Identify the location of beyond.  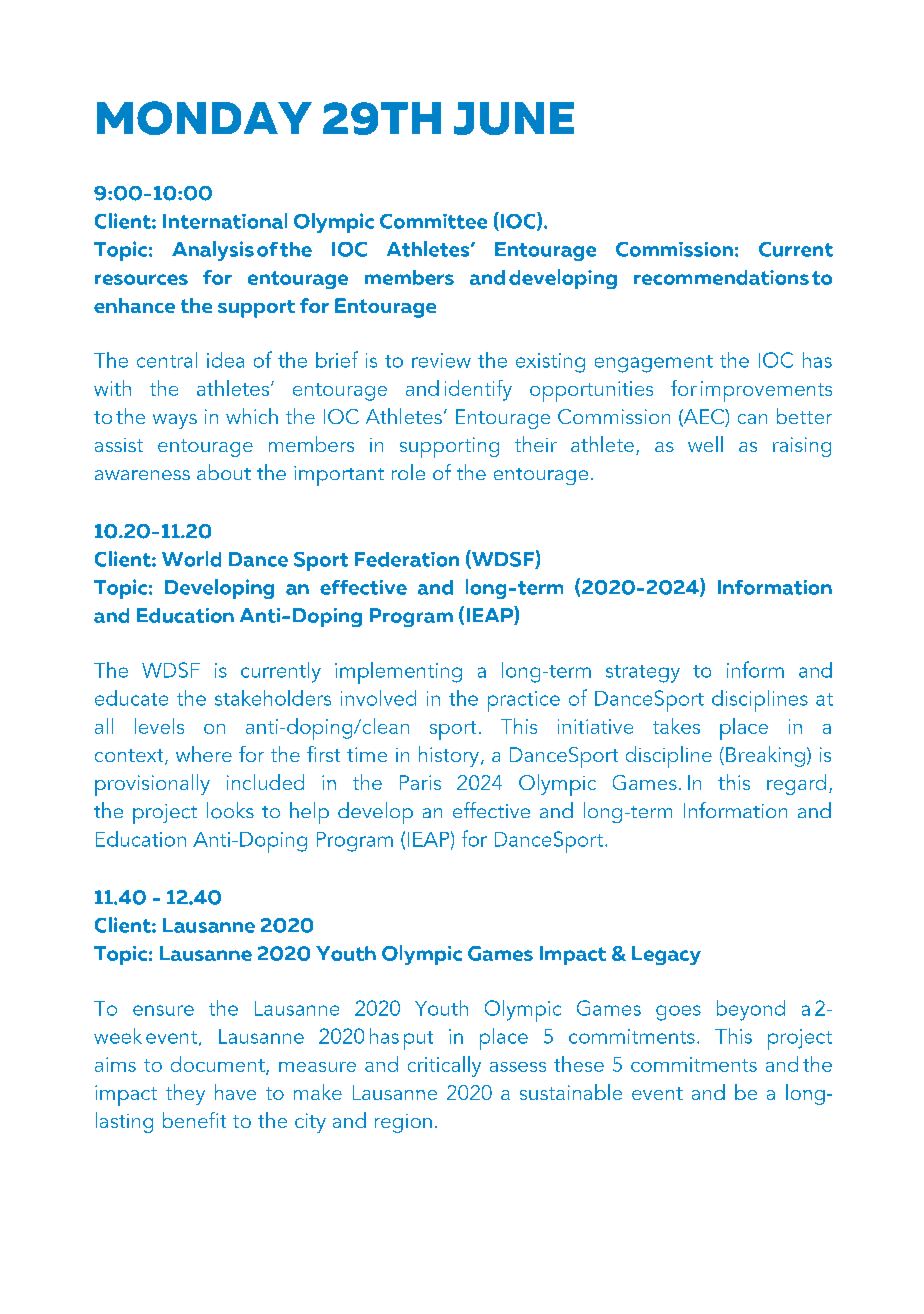
(751, 1010).
